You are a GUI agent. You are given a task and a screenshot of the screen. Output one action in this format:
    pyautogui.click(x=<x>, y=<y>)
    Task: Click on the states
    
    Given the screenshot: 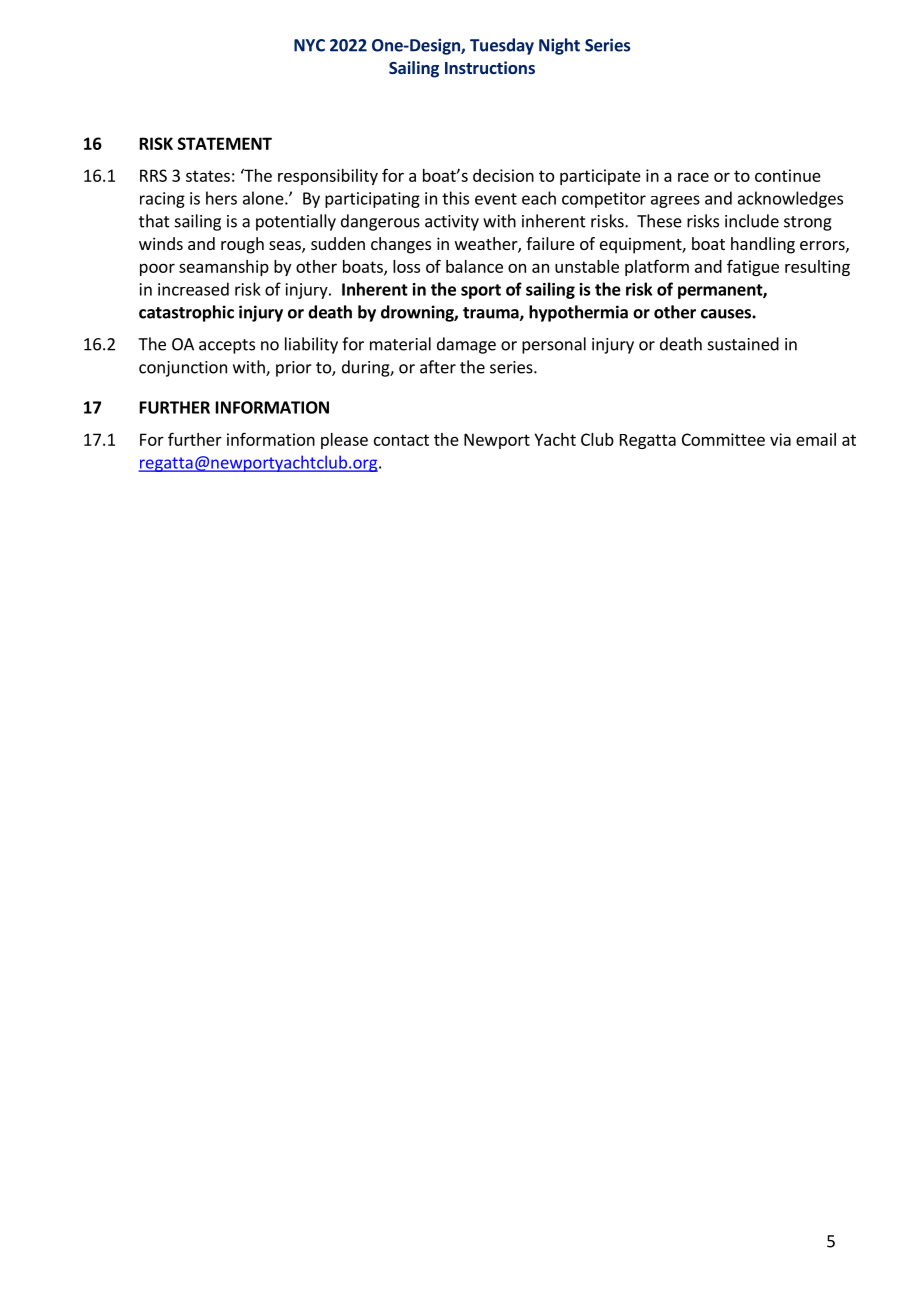 What is the action you would take?
    pyautogui.click(x=208, y=176)
